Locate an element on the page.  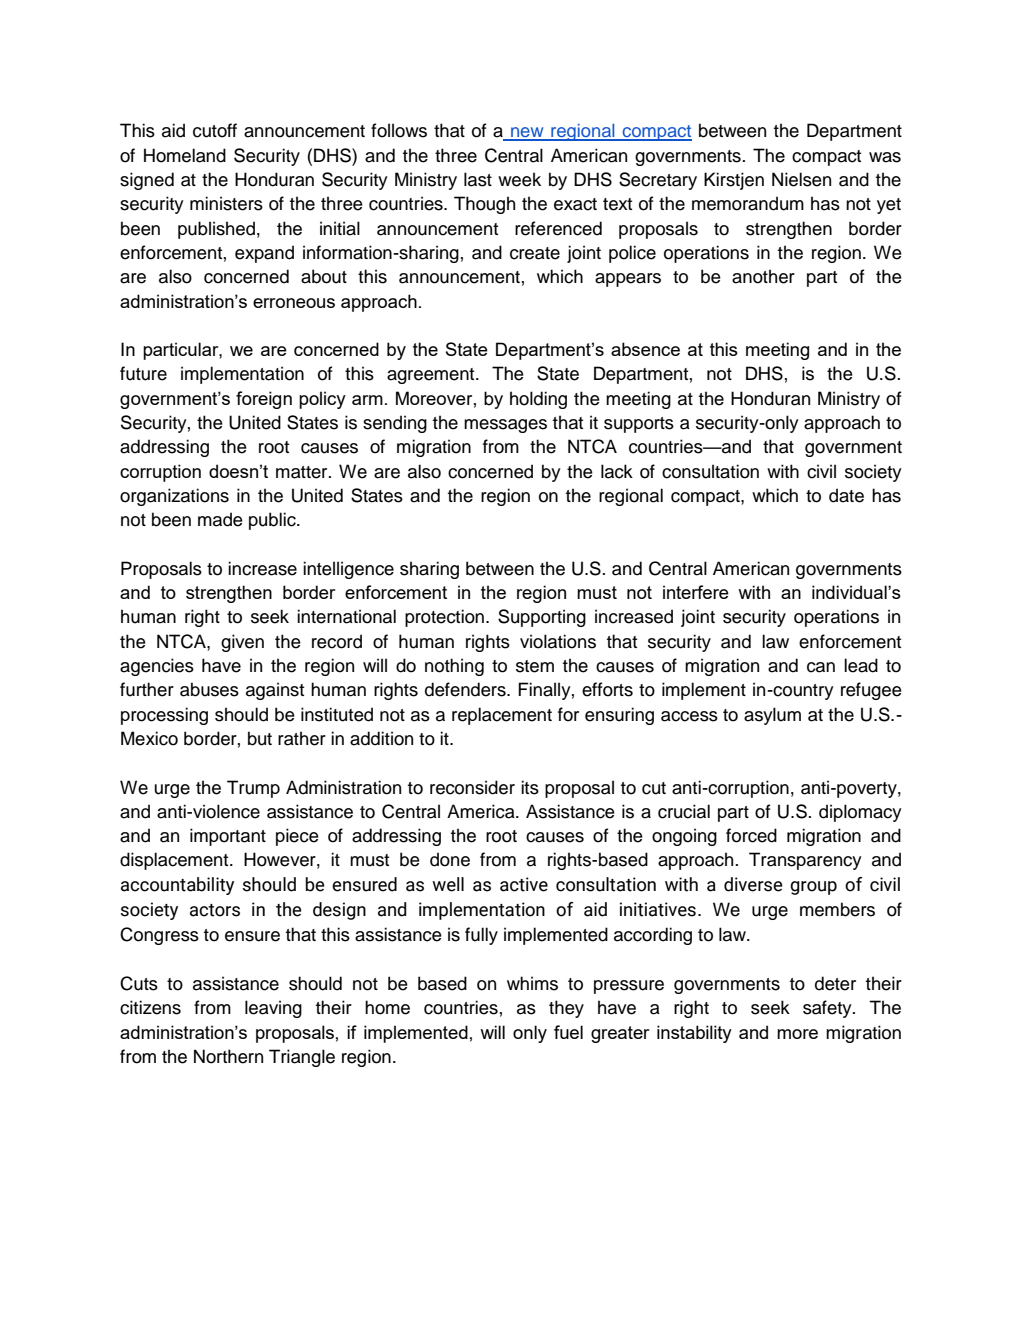
but is located at coordinates (260, 738).
